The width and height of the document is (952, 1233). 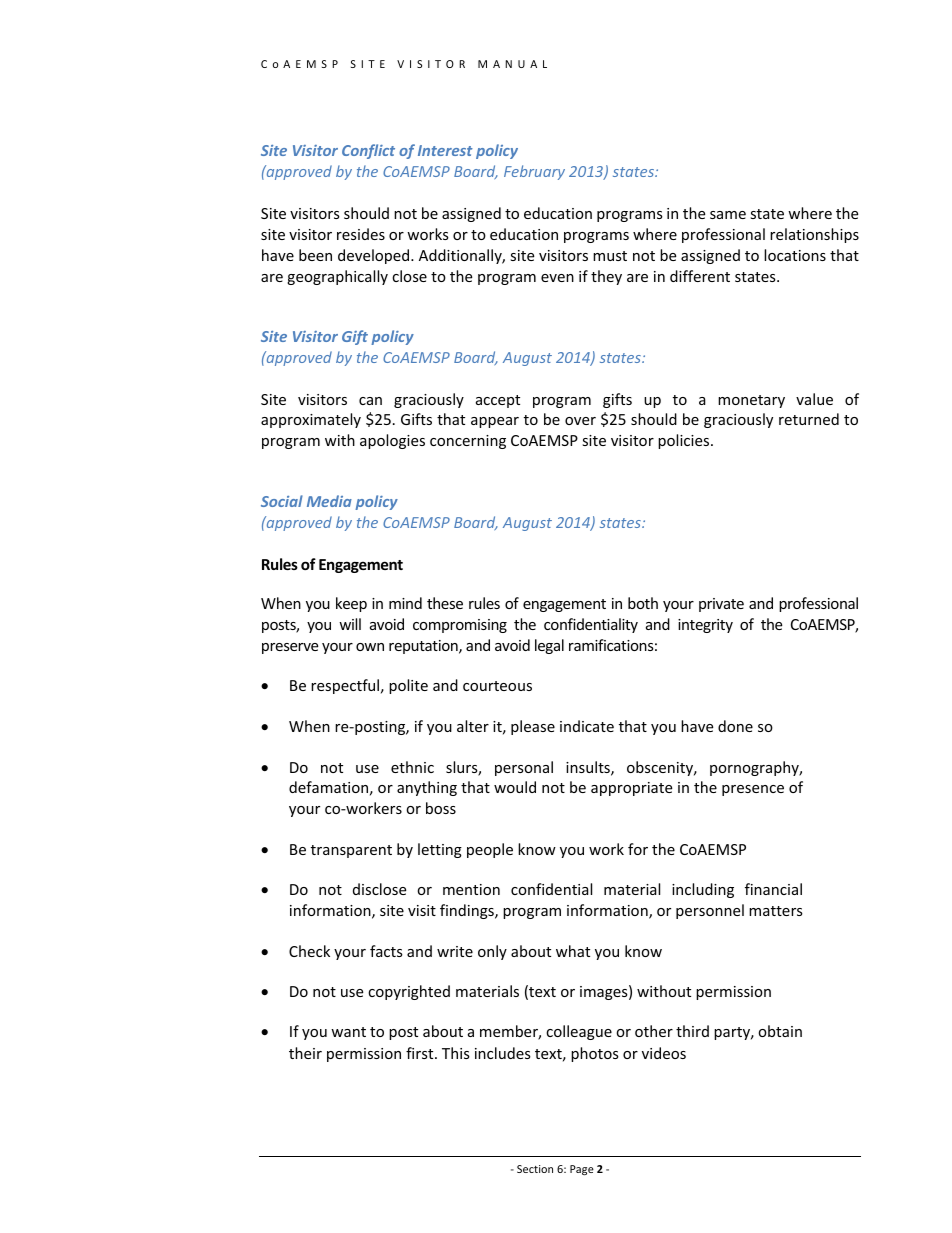 What do you see at coordinates (512, 64) in the document?
I see `MANUAL` at bounding box center [512, 64].
